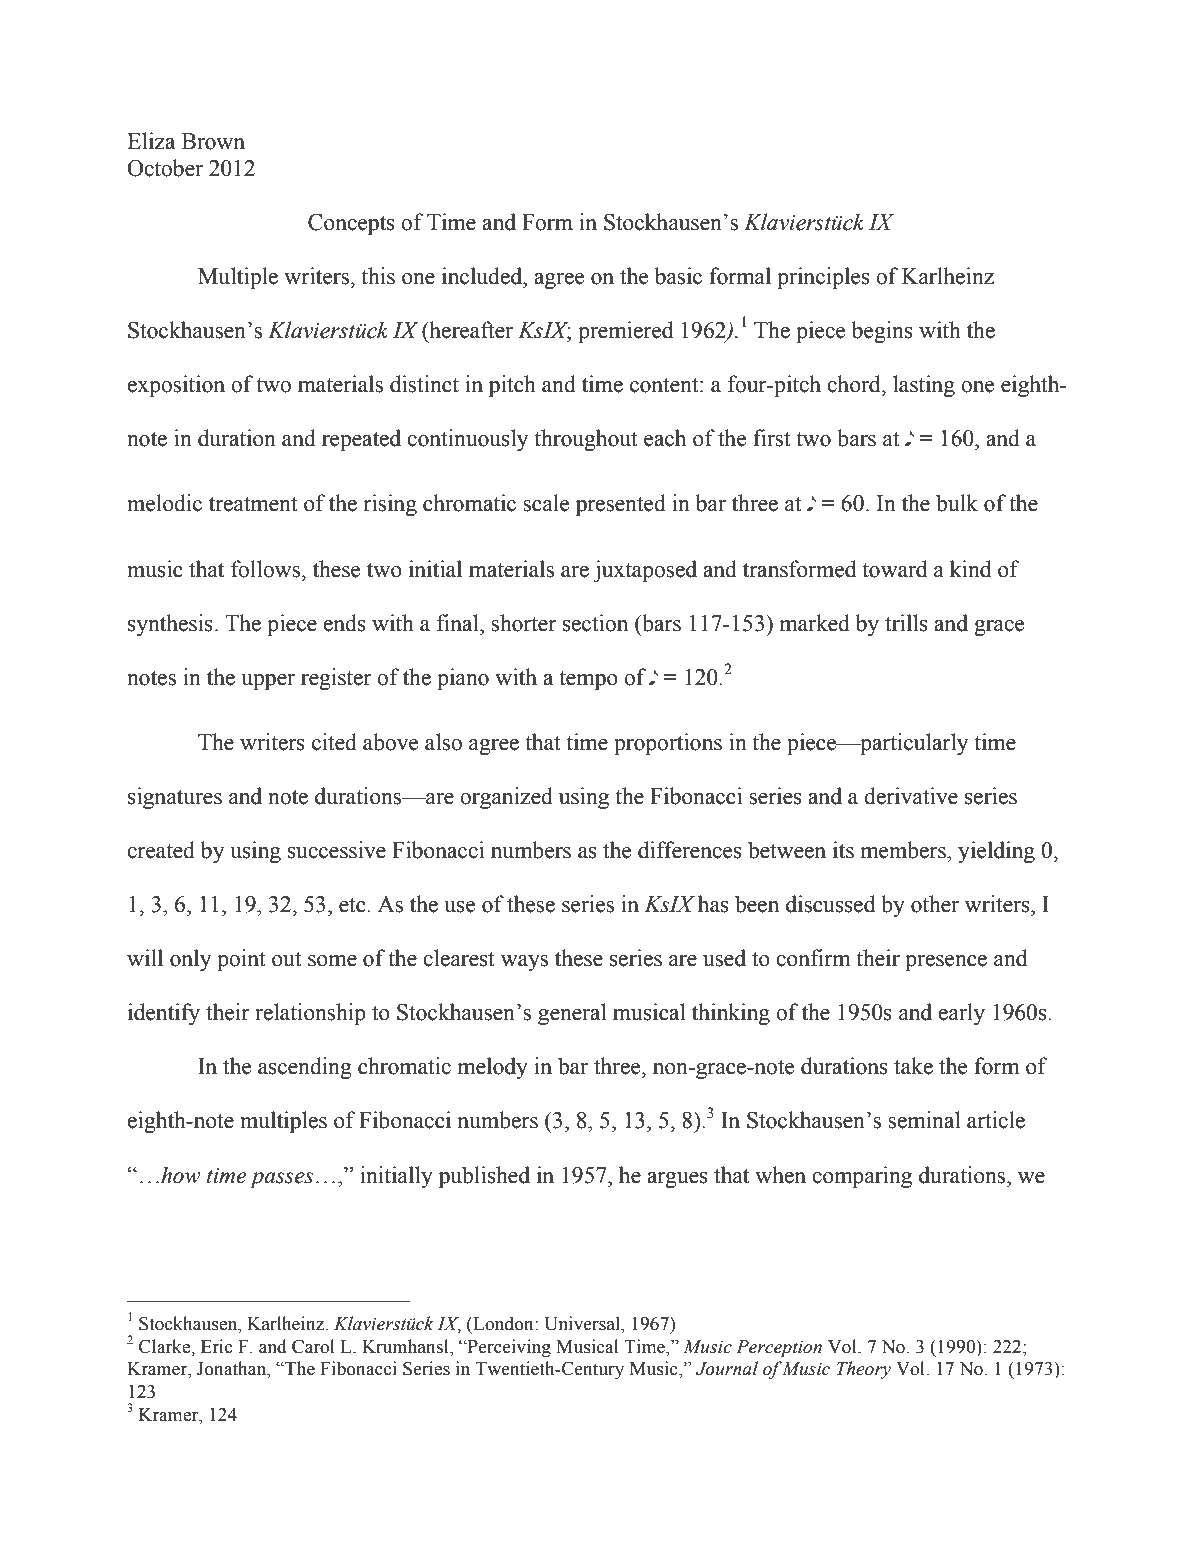 The width and height of the screenshot is (1199, 1552). I want to click on principles, so click(823, 278).
